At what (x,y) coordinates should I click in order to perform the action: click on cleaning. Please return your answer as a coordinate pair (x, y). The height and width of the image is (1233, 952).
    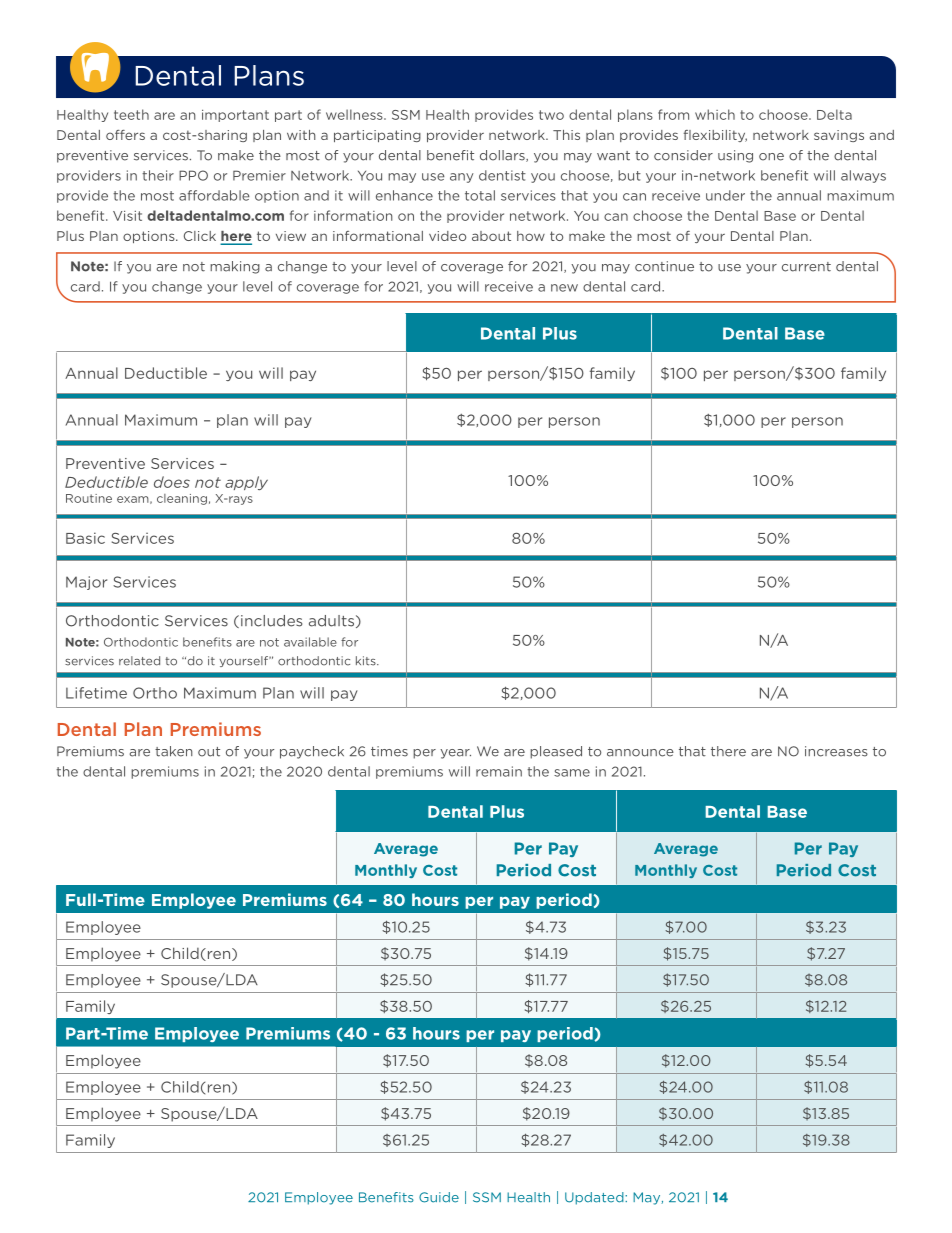
    Looking at the image, I should click on (182, 499).
